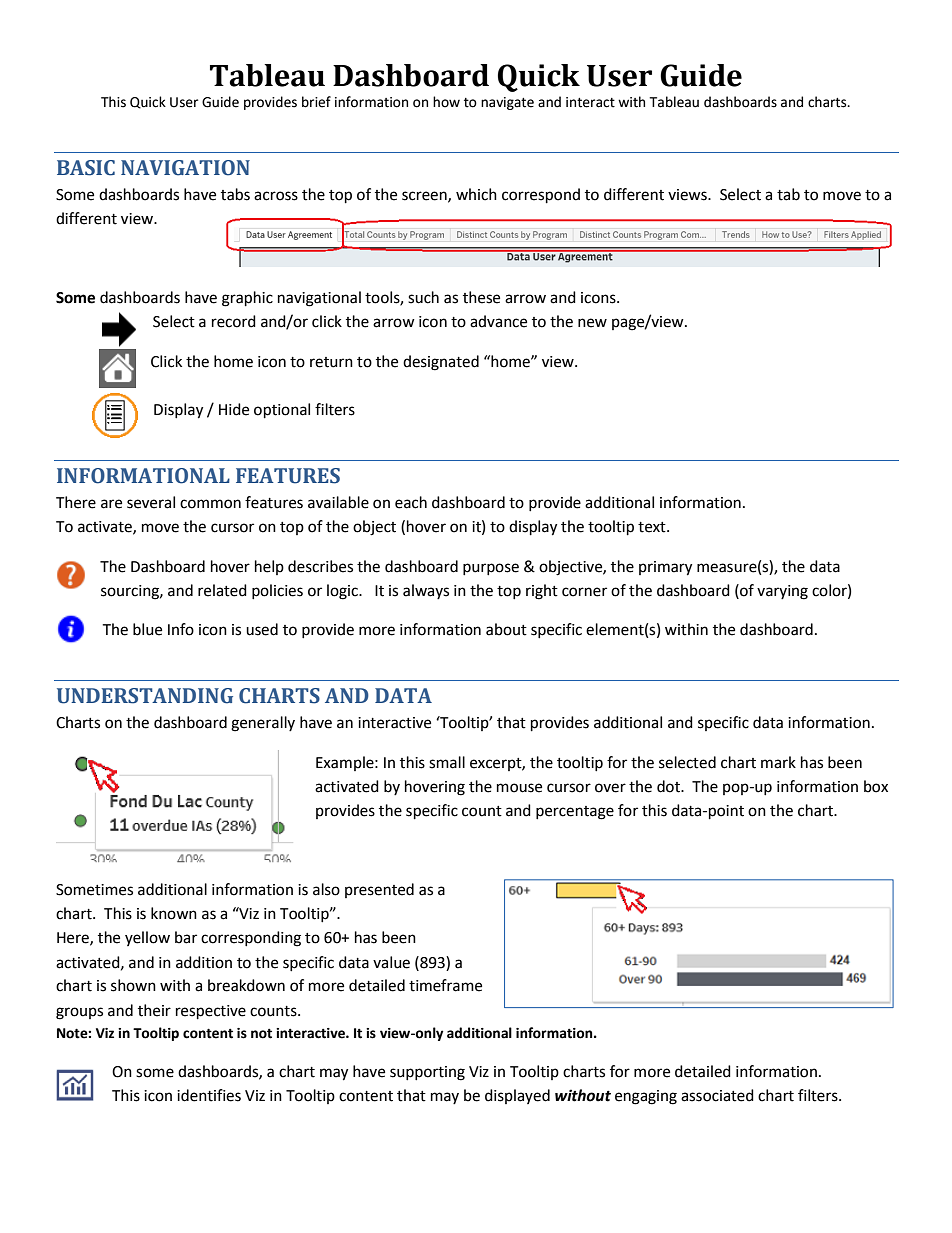 The height and width of the page is (1233, 952). What do you see at coordinates (234, 409) in the page?
I see `Hide` at bounding box center [234, 409].
